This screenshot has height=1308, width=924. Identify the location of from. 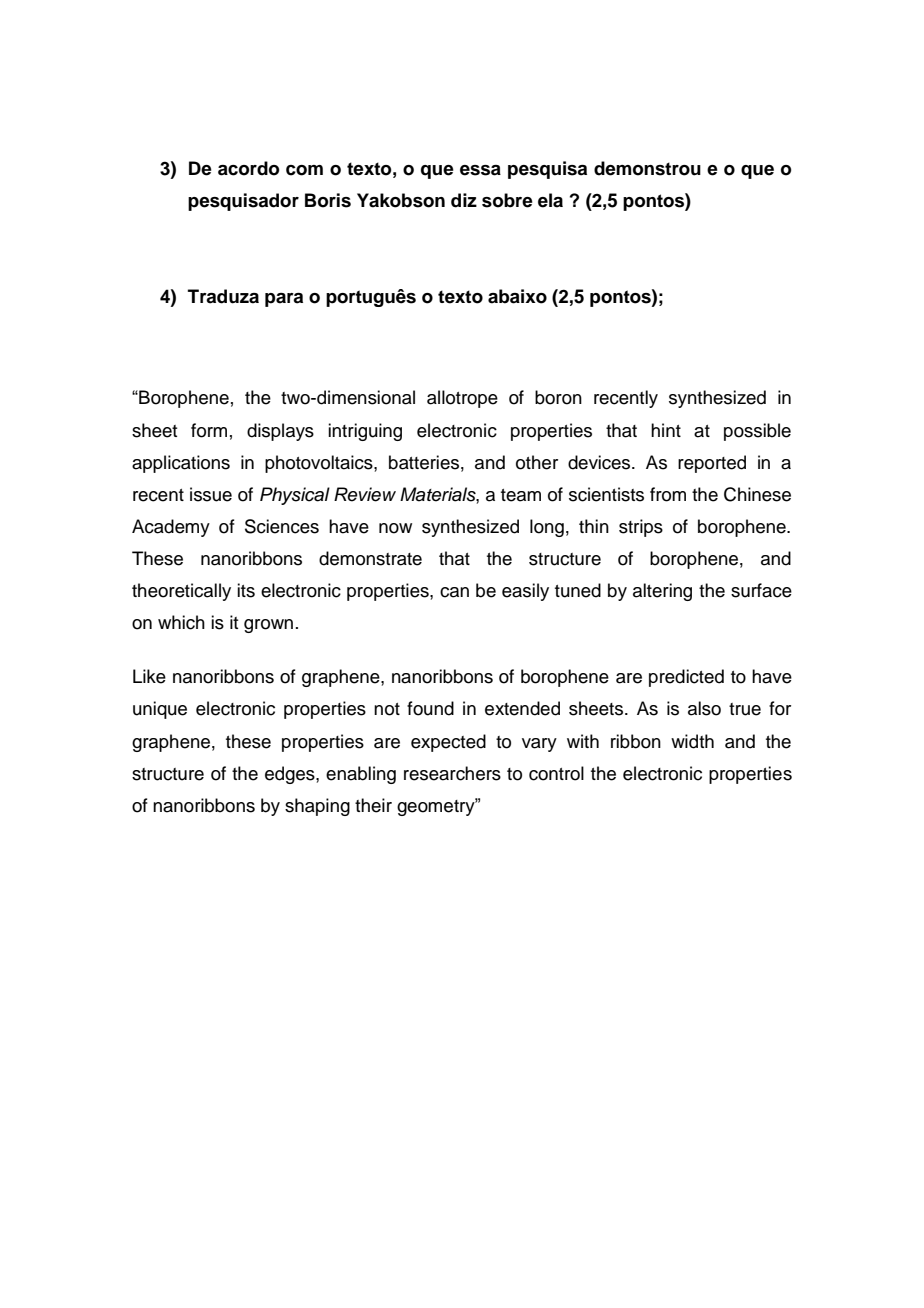
(668, 494).
